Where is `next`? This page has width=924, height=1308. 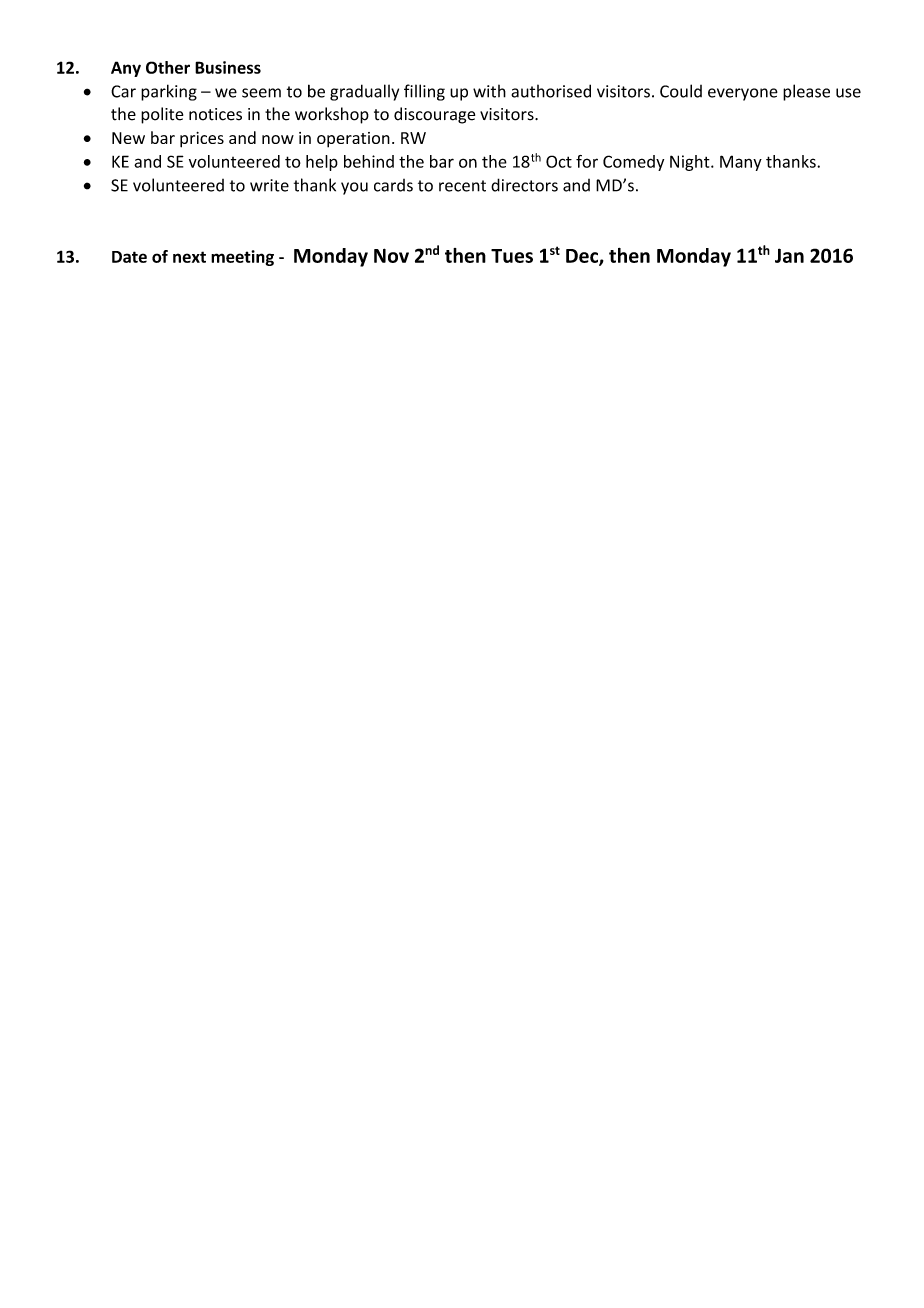 next is located at coordinates (189, 257).
